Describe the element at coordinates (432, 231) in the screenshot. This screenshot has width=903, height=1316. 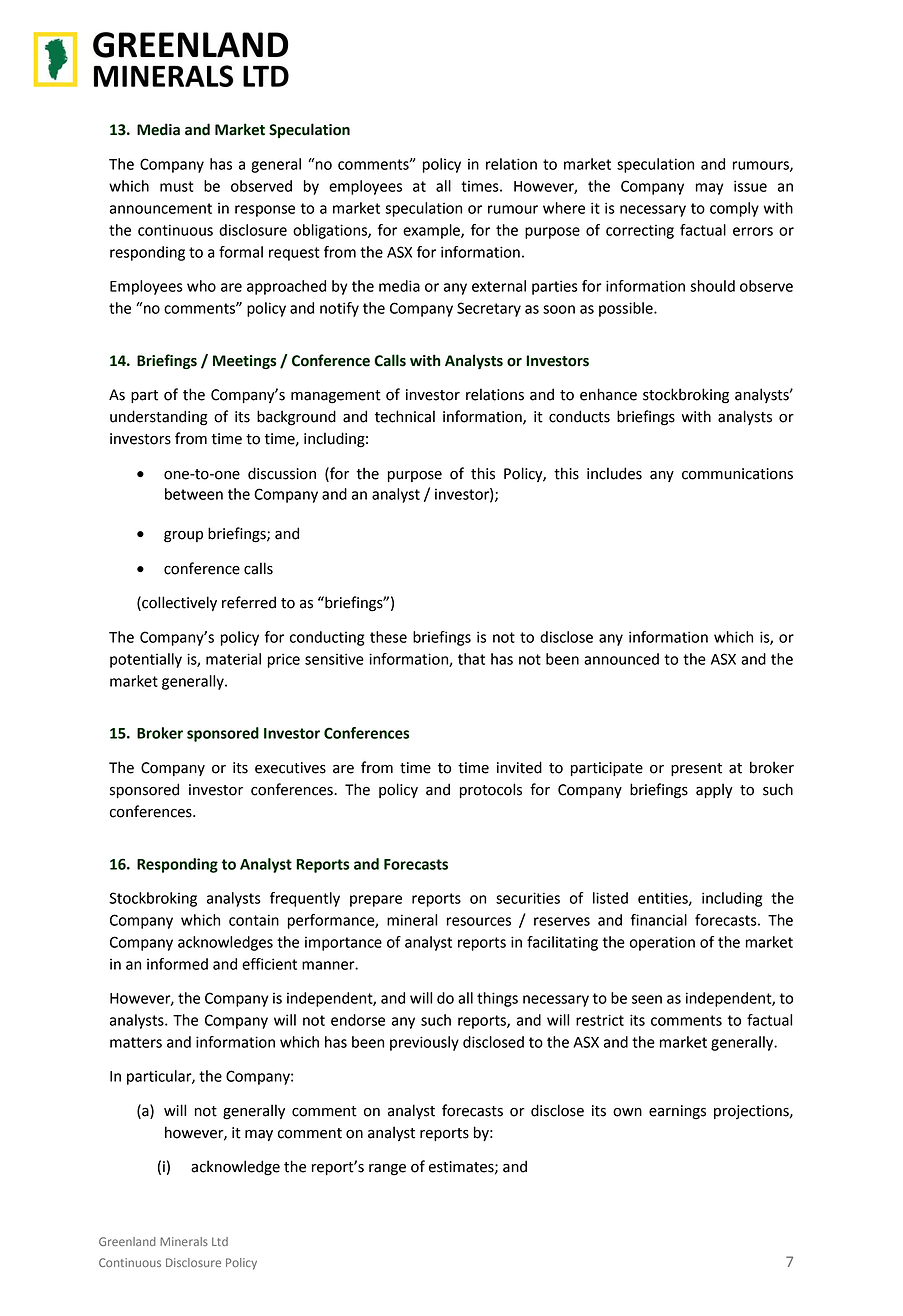
I see `example` at that location.
